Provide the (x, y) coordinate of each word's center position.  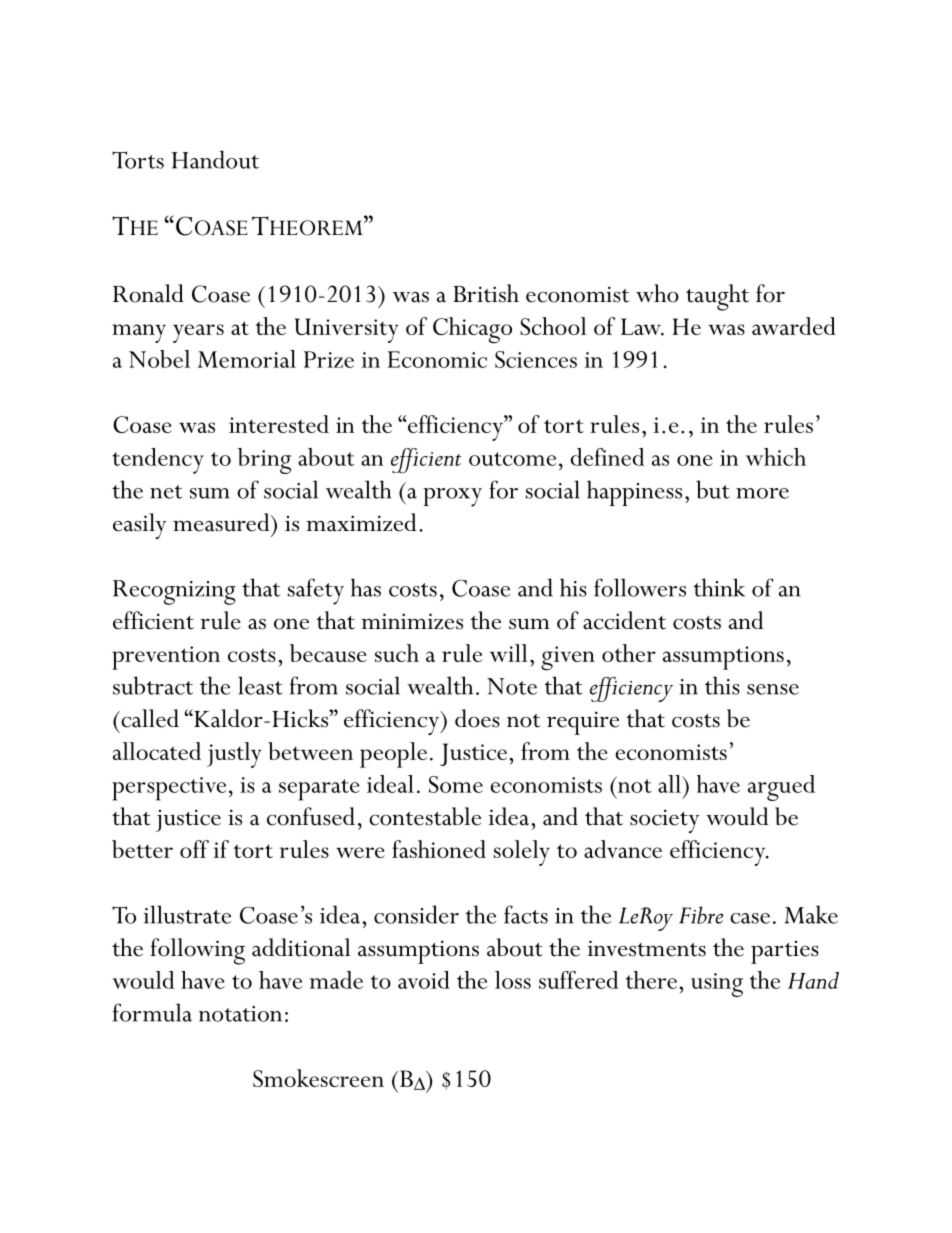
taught (717, 297)
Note (512, 686)
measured (222, 522)
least (260, 685)
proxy (452, 497)
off (194, 849)
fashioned (439, 849)
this (722, 685)
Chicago (472, 330)
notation (240, 1014)
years (198, 333)
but (712, 489)
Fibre (701, 915)
